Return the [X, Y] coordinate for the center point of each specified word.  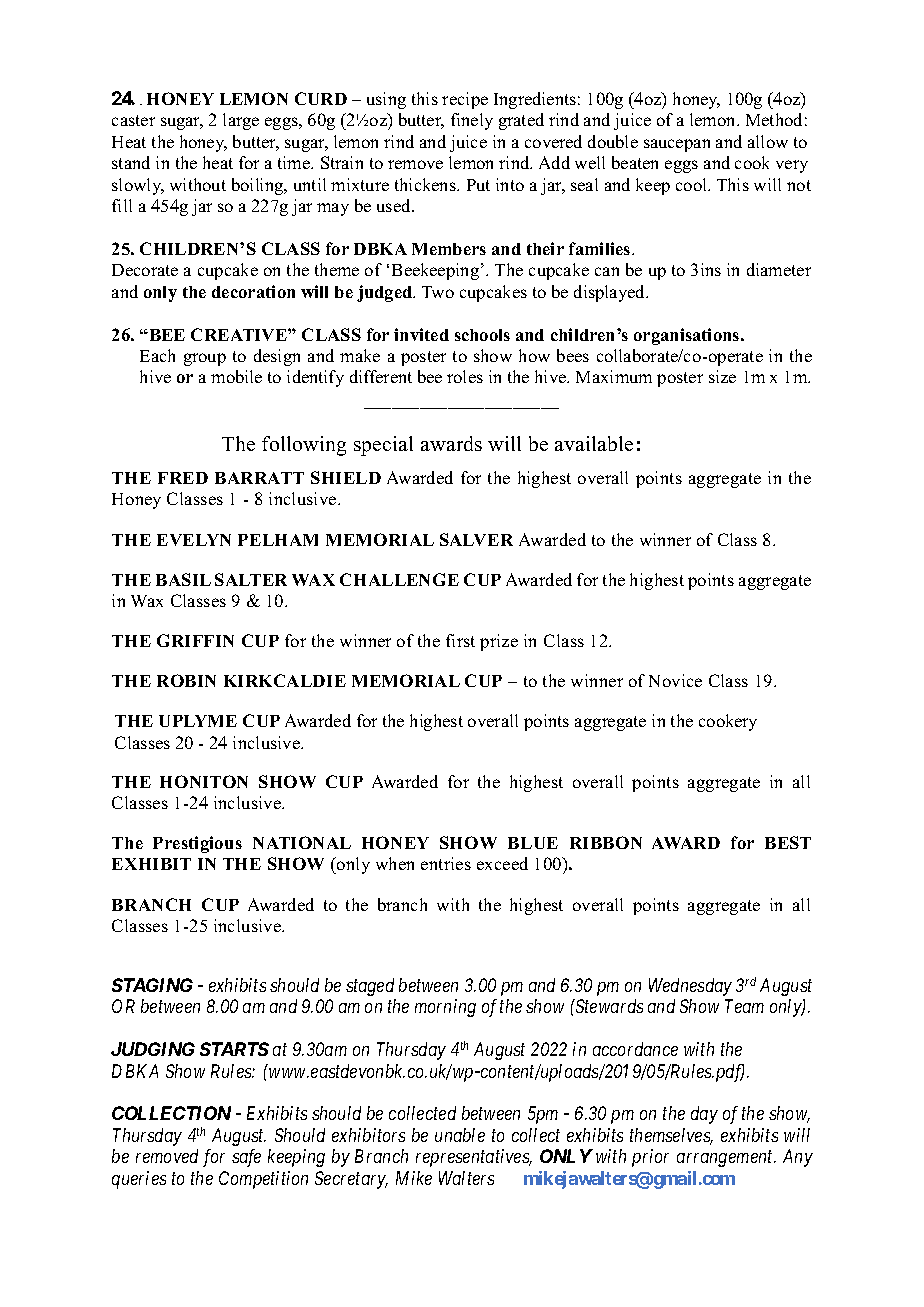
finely [472, 121]
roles [465, 376]
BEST [788, 842]
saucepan [677, 145]
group [205, 359]
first [460, 640]
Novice [675, 680]
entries [446, 863]
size [722, 376]
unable [460, 1135]
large [241, 121]
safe [246, 1158]
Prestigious [197, 844]
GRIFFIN [195, 640]
